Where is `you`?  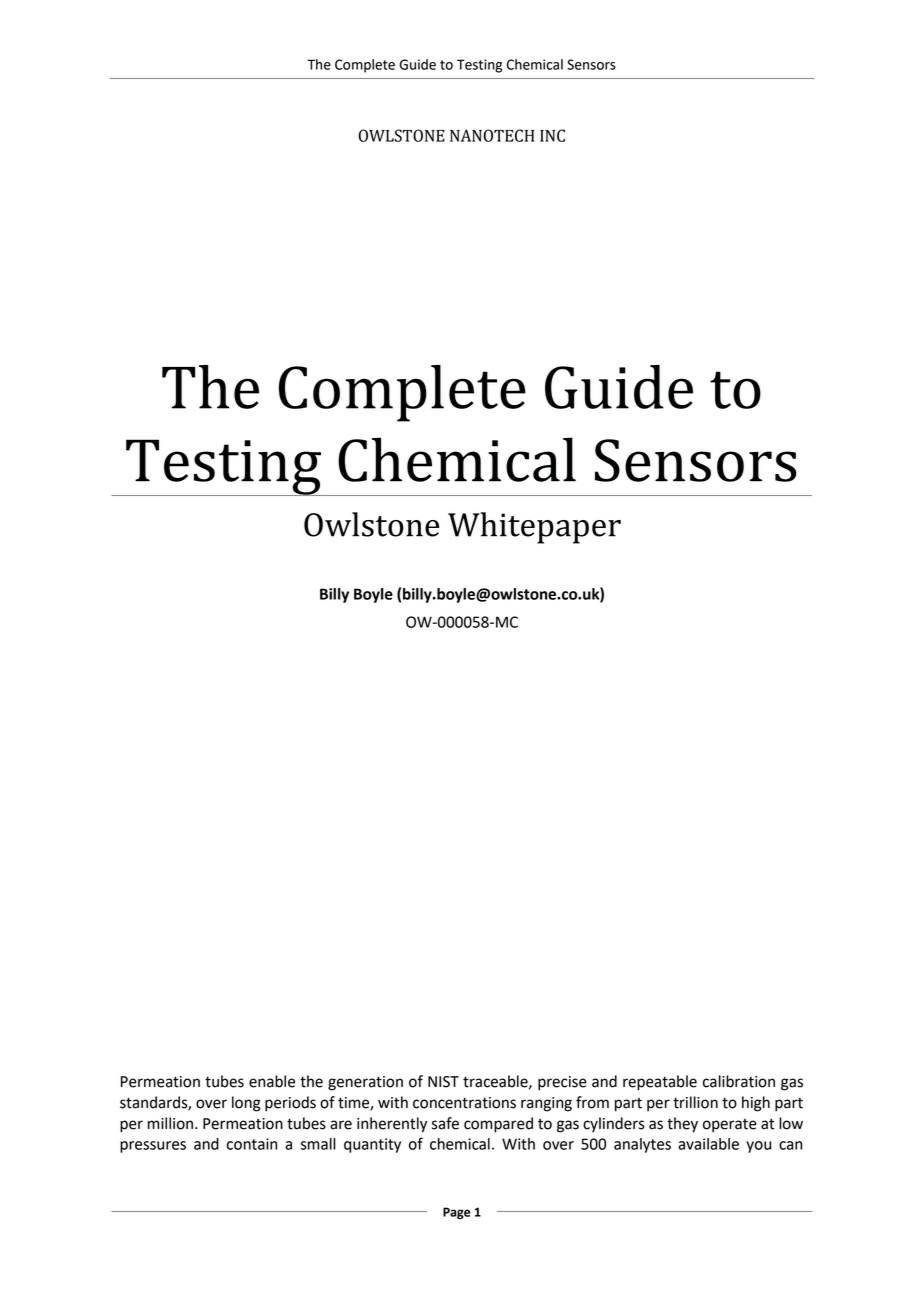
you is located at coordinates (758, 1147).
